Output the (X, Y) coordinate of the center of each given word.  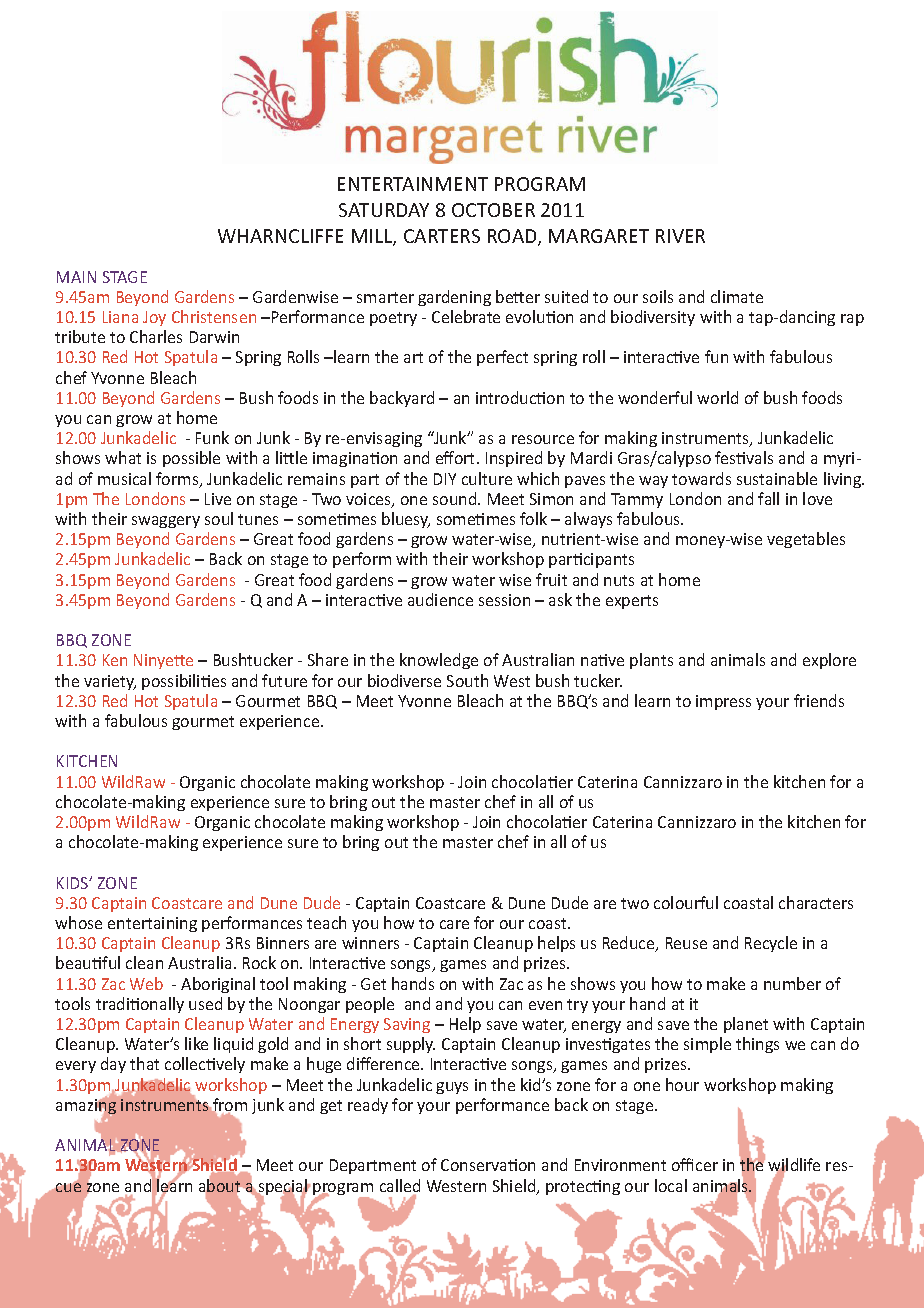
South (467, 680)
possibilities (184, 682)
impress (723, 702)
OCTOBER (493, 210)
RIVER (680, 236)
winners (370, 943)
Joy (154, 318)
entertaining (152, 924)
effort (457, 457)
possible (191, 459)
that (144, 1063)
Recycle (771, 944)
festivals (744, 457)
